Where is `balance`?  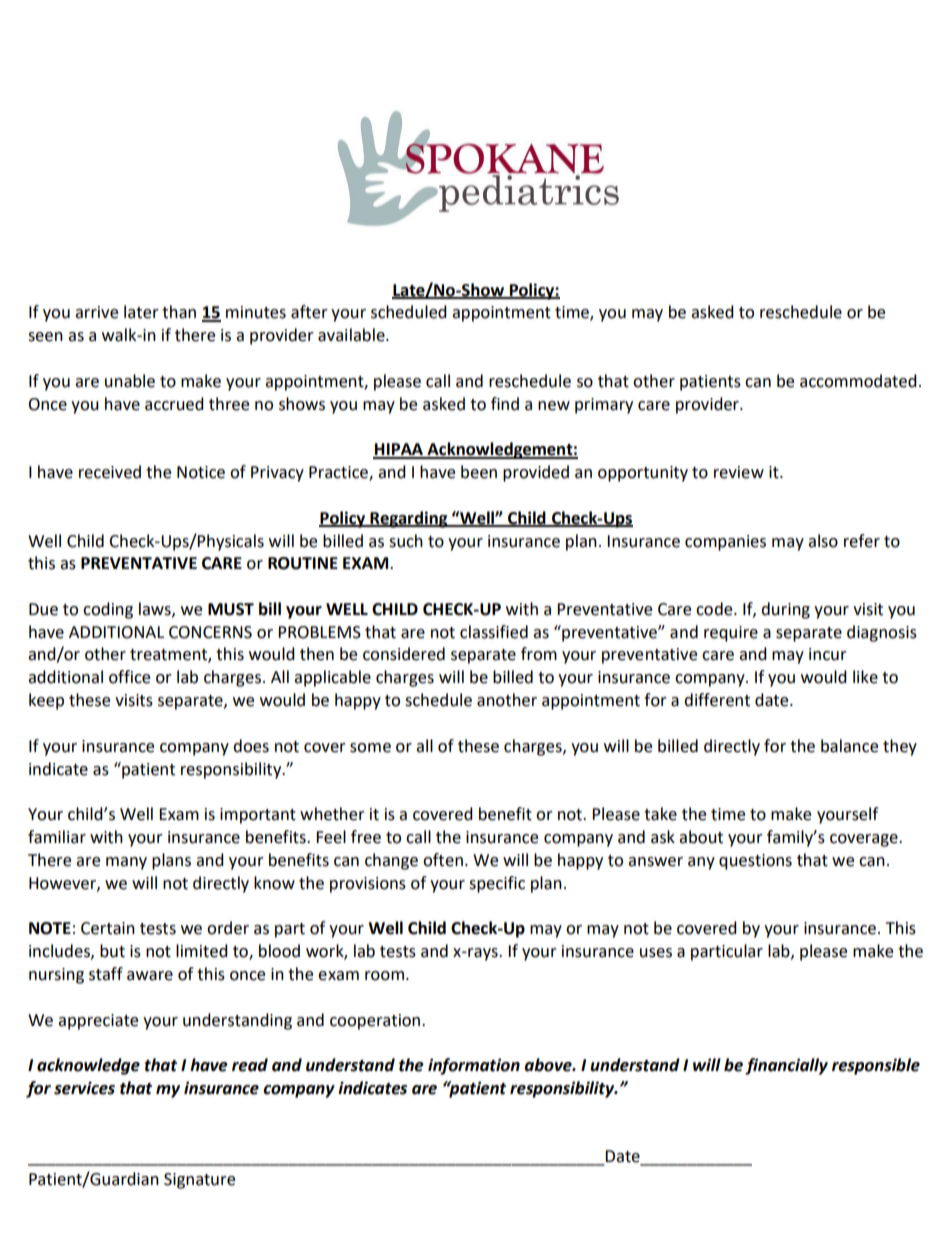
balance is located at coordinates (849, 746).
